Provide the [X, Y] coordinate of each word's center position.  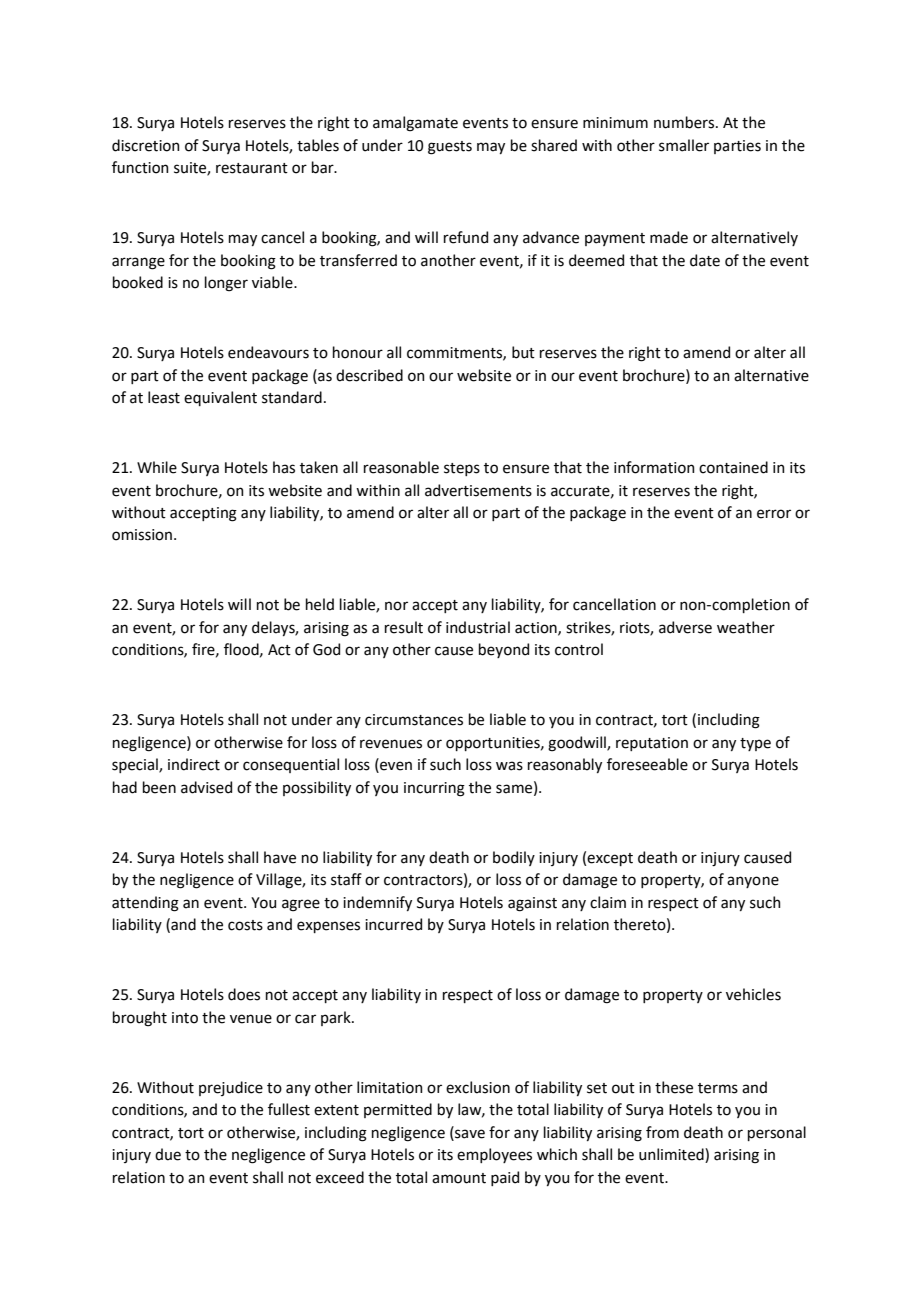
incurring [434, 789]
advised [206, 787]
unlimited [672, 1155]
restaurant [252, 168]
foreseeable [647, 764]
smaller [684, 145]
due [168, 1154]
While [157, 467]
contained [733, 467]
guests [450, 148]
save [469, 1133]
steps [462, 469]
